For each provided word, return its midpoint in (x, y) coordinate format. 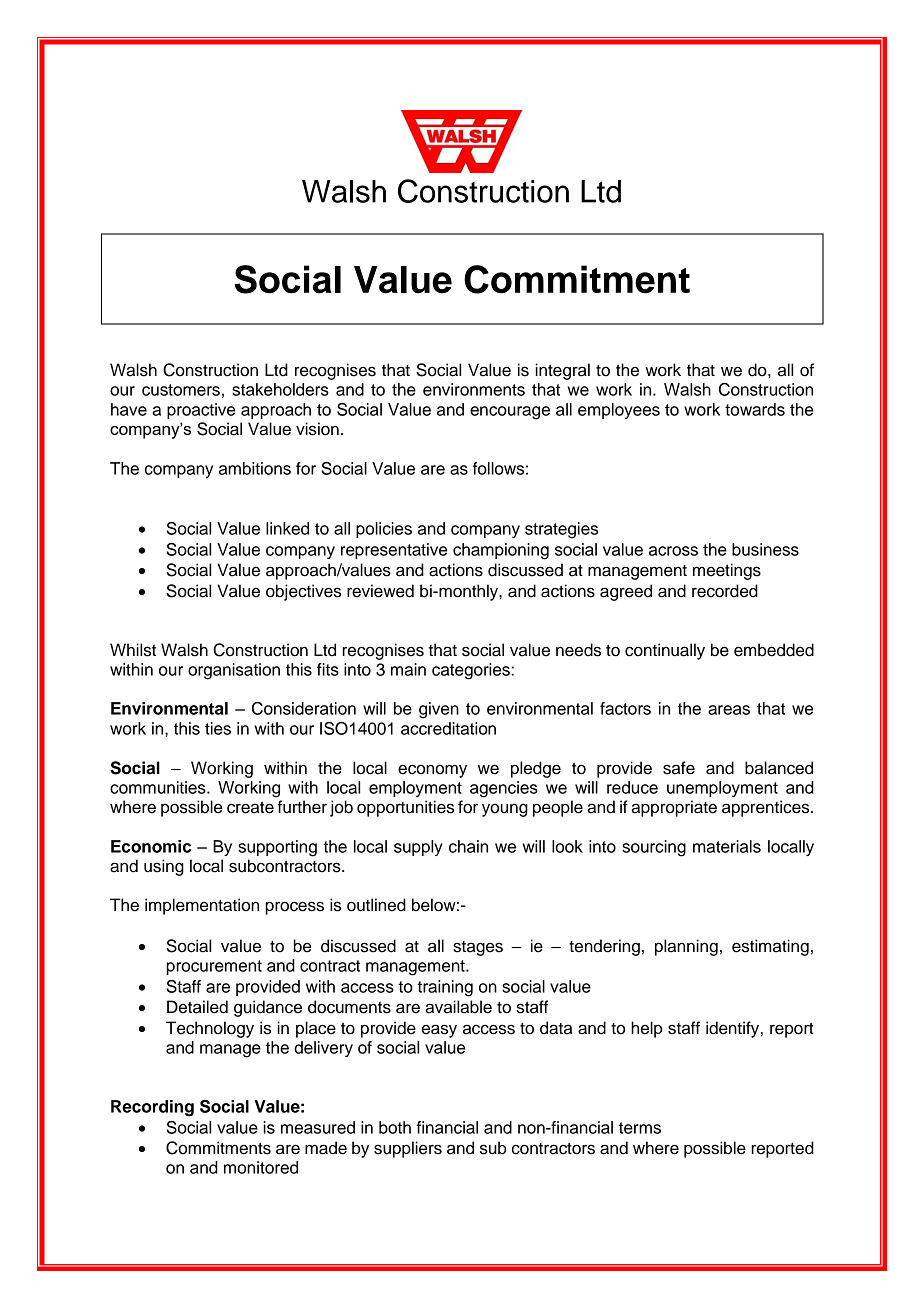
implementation (202, 906)
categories (472, 671)
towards (755, 409)
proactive (201, 411)
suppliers (408, 1149)
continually (665, 651)
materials (727, 846)
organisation (234, 671)
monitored (261, 1167)
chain (468, 846)
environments (474, 389)
